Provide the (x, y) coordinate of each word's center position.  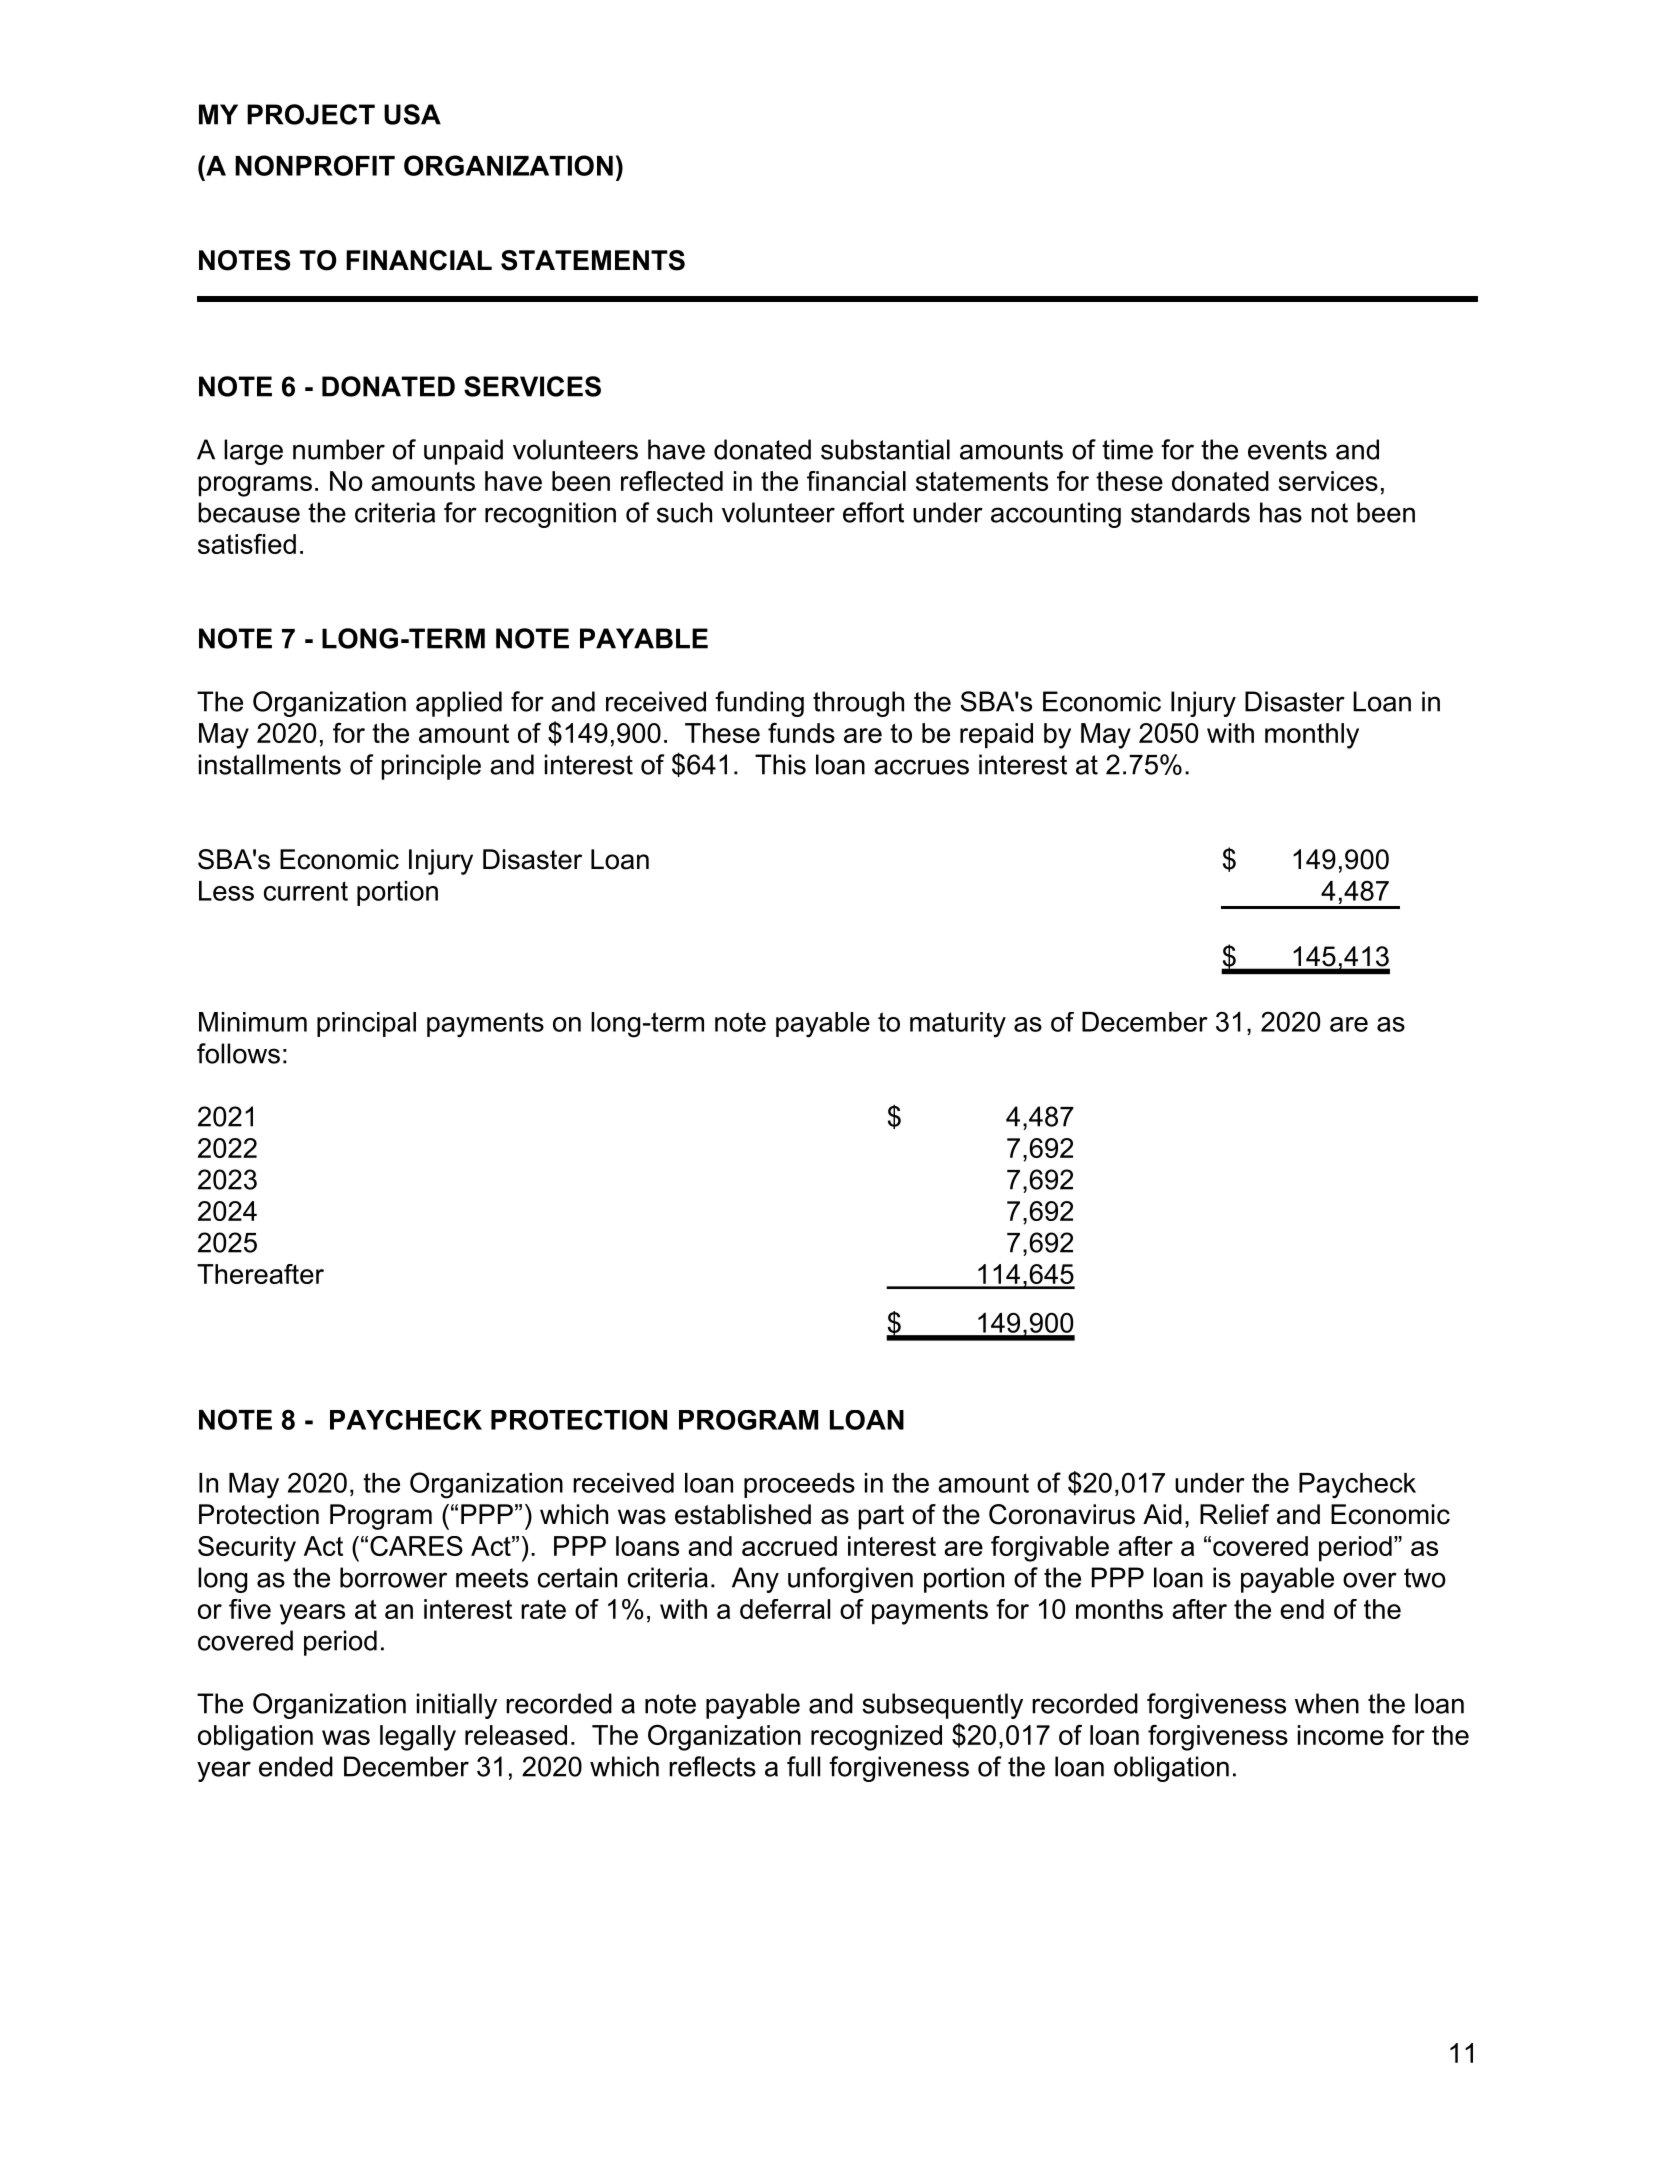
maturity (958, 1025)
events (1287, 450)
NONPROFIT (315, 165)
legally (418, 1738)
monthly (1312, 736)
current (306, 891)
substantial (885, 449)
